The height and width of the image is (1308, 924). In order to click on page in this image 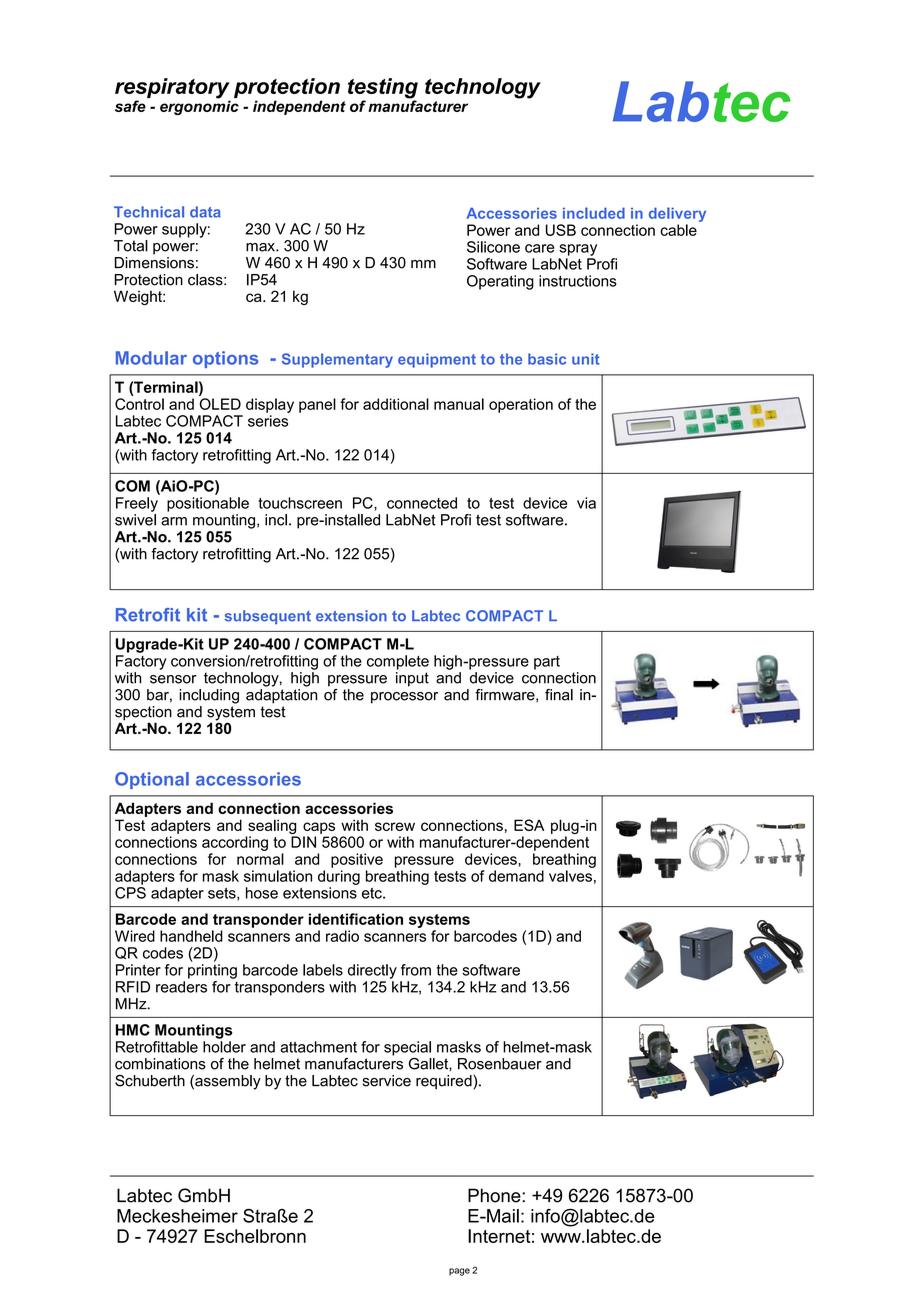, I will do `click(459, 1272)`.
